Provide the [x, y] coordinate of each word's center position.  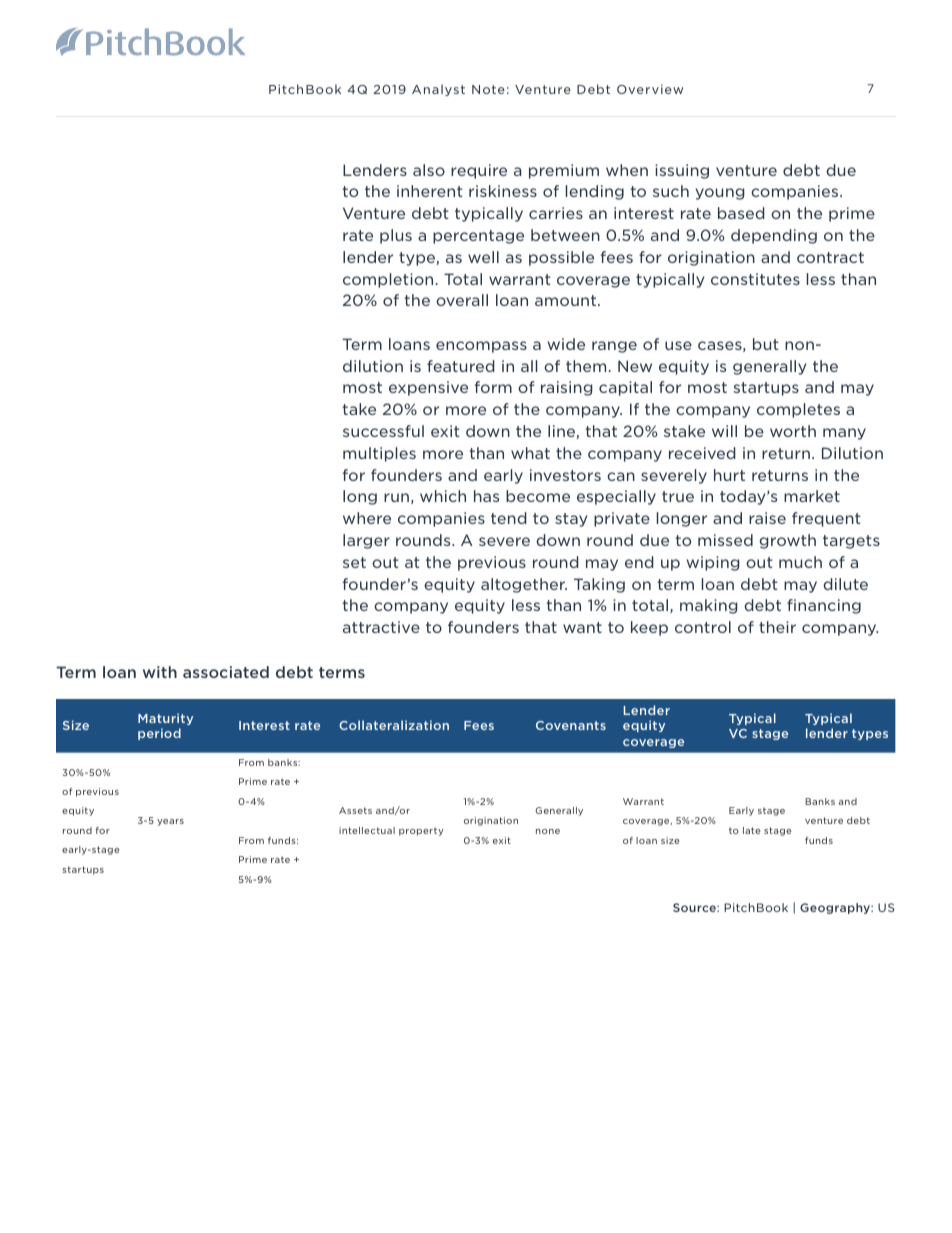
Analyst [438, 90]
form [493, 387]
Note [488, 89]
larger [366, 541]
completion [388, 280]
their [777, 627]
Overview [650, 89]
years [170, 822]
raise [767, 518]
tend [509, 518]
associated [226, 672]
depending [774, 236]
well [483, 257]
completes [798, 410]
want [582, 627]
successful [383, 431]
